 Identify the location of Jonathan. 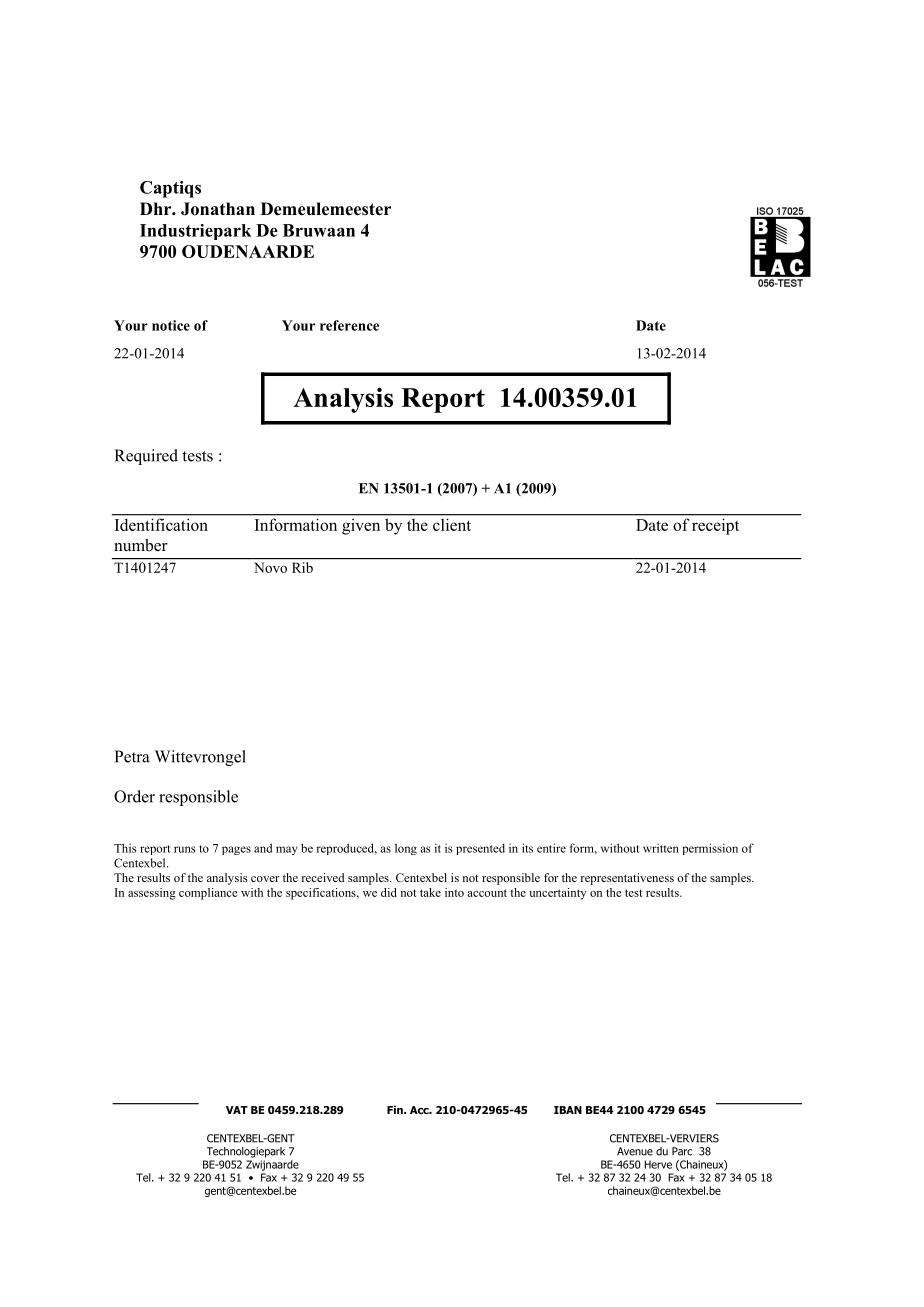
(218, 209).
